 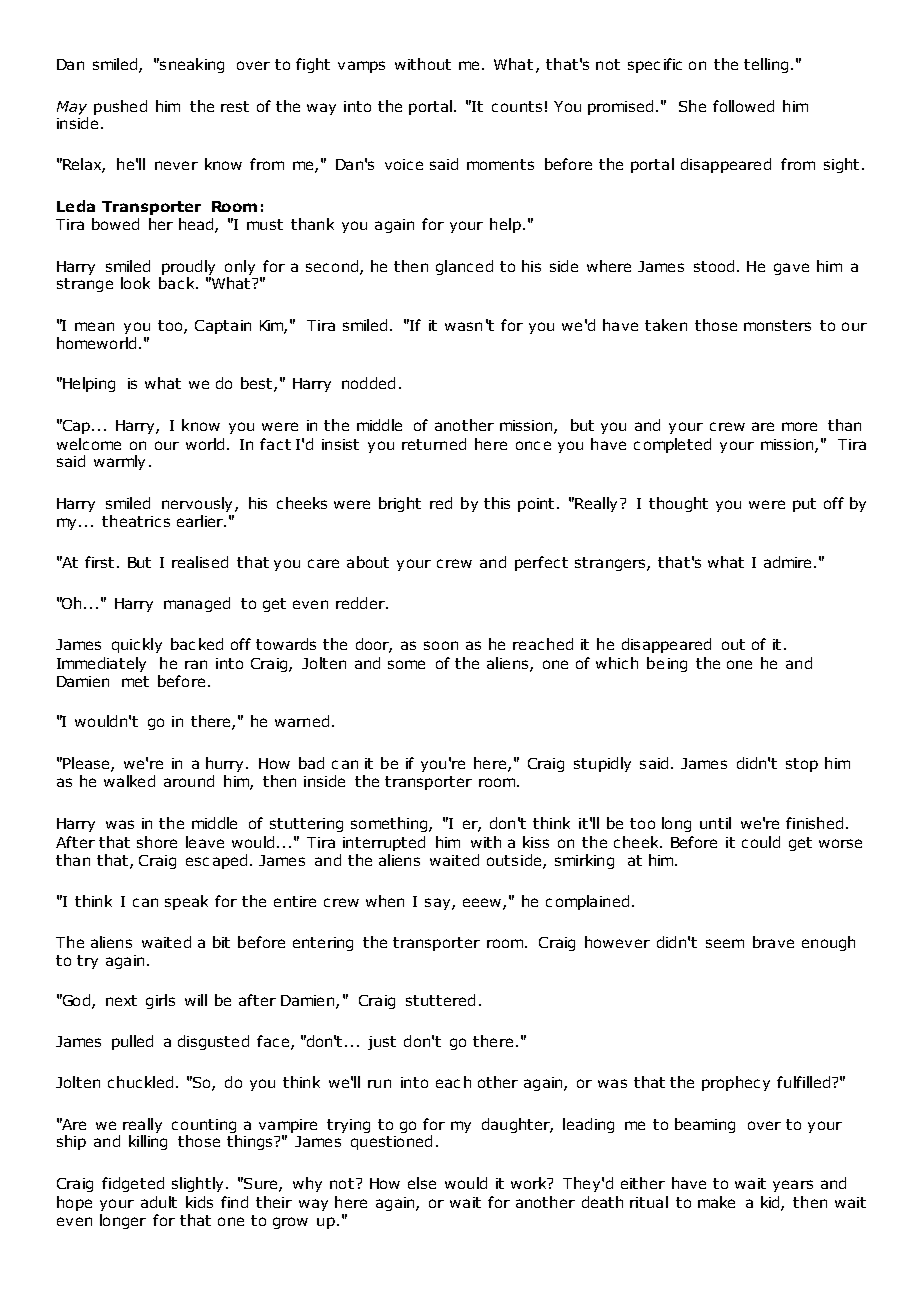 What do you see at coordinates (743, 106) in the screenshot?
I see `followed` at bounding box center [743, 106].
